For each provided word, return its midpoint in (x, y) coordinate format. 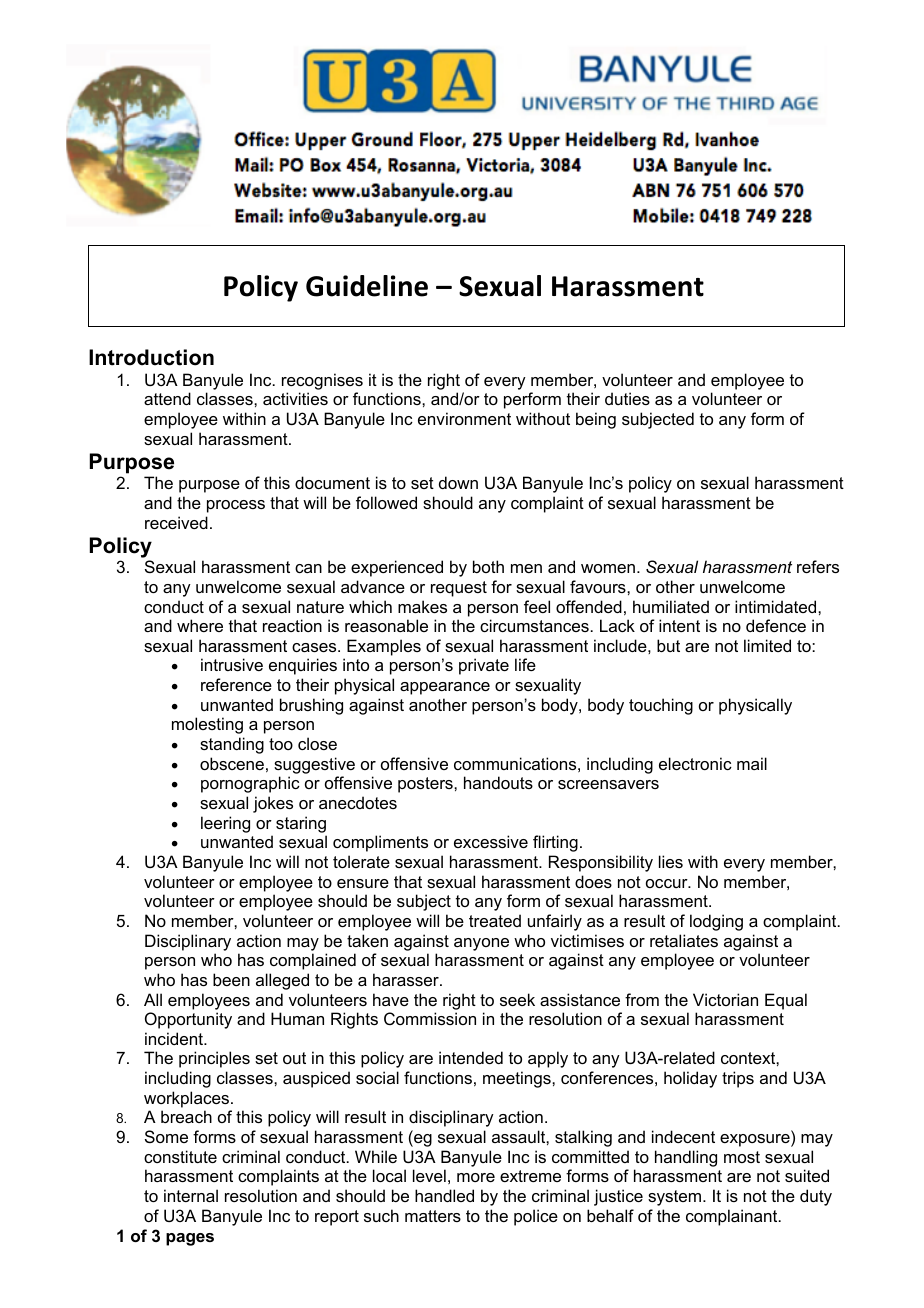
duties (627, 398)
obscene (232, 763)
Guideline (367, 286)
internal (191, 1195)
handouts (498, 782)
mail (752, 763)
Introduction (151, 357)
